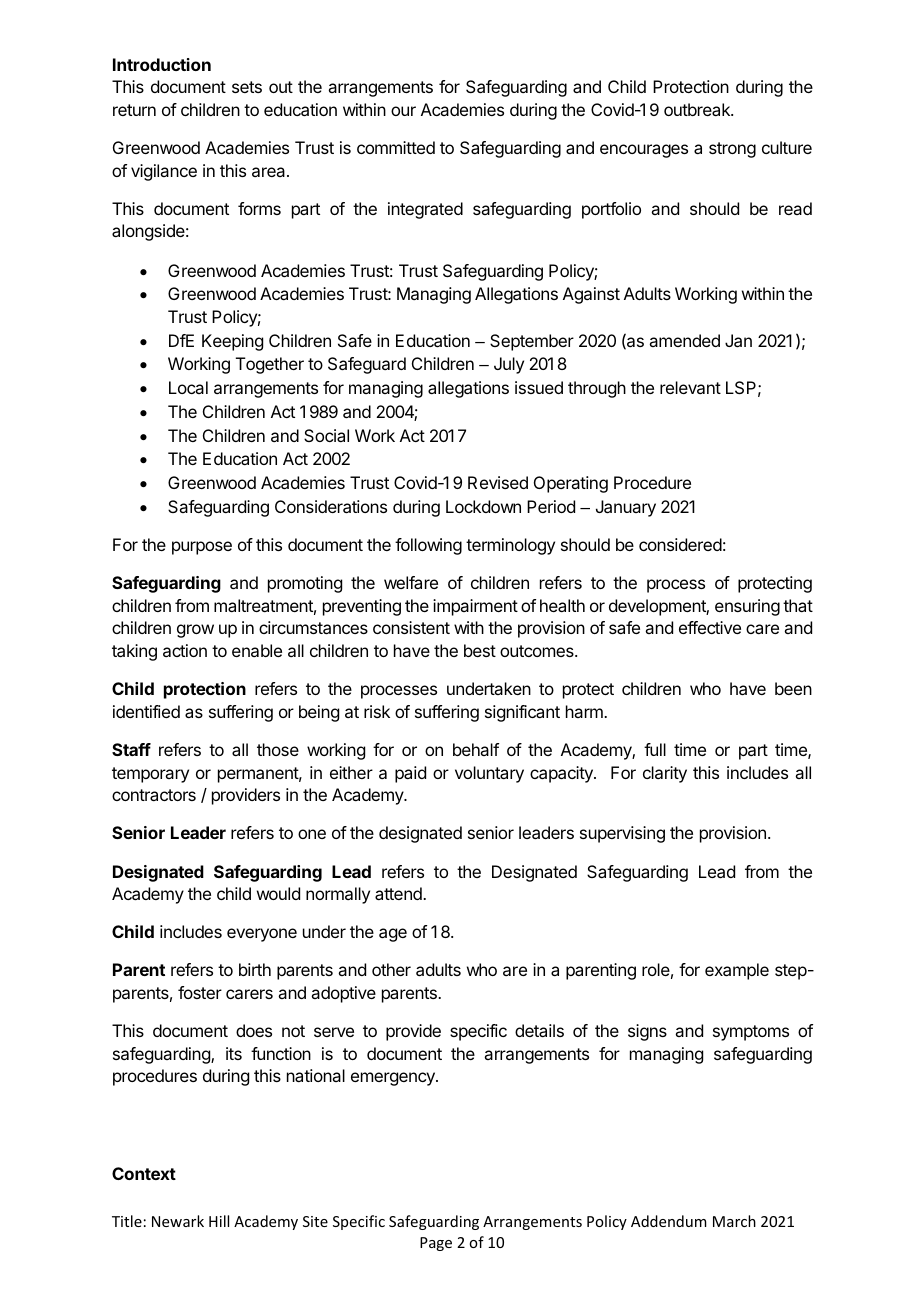 This screenshot has width=924, height=1308. What do you see at coordinates (399, 893) in the screenshot?
I see `attend` at bounding box center [399, 893].
